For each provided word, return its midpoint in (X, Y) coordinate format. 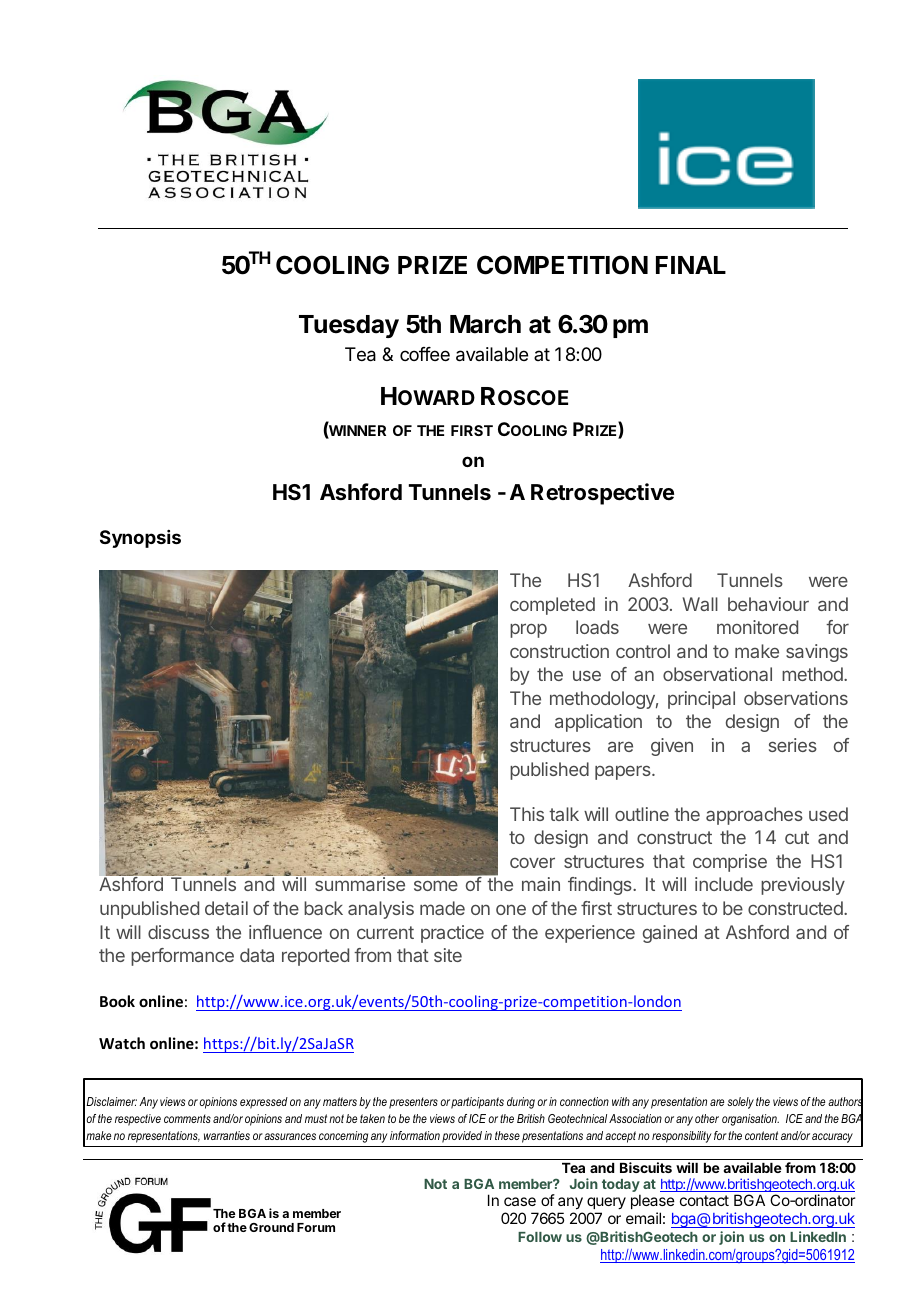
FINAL (691, 265)
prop (528, 630)
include (724, 884)
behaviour (768, 604)
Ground (271, 1227)
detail (226, 908)
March (485, 324)
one (511, 909)
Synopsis (140, 539)
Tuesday (349, 326)
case (520, 1201)
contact (704, 1200)
